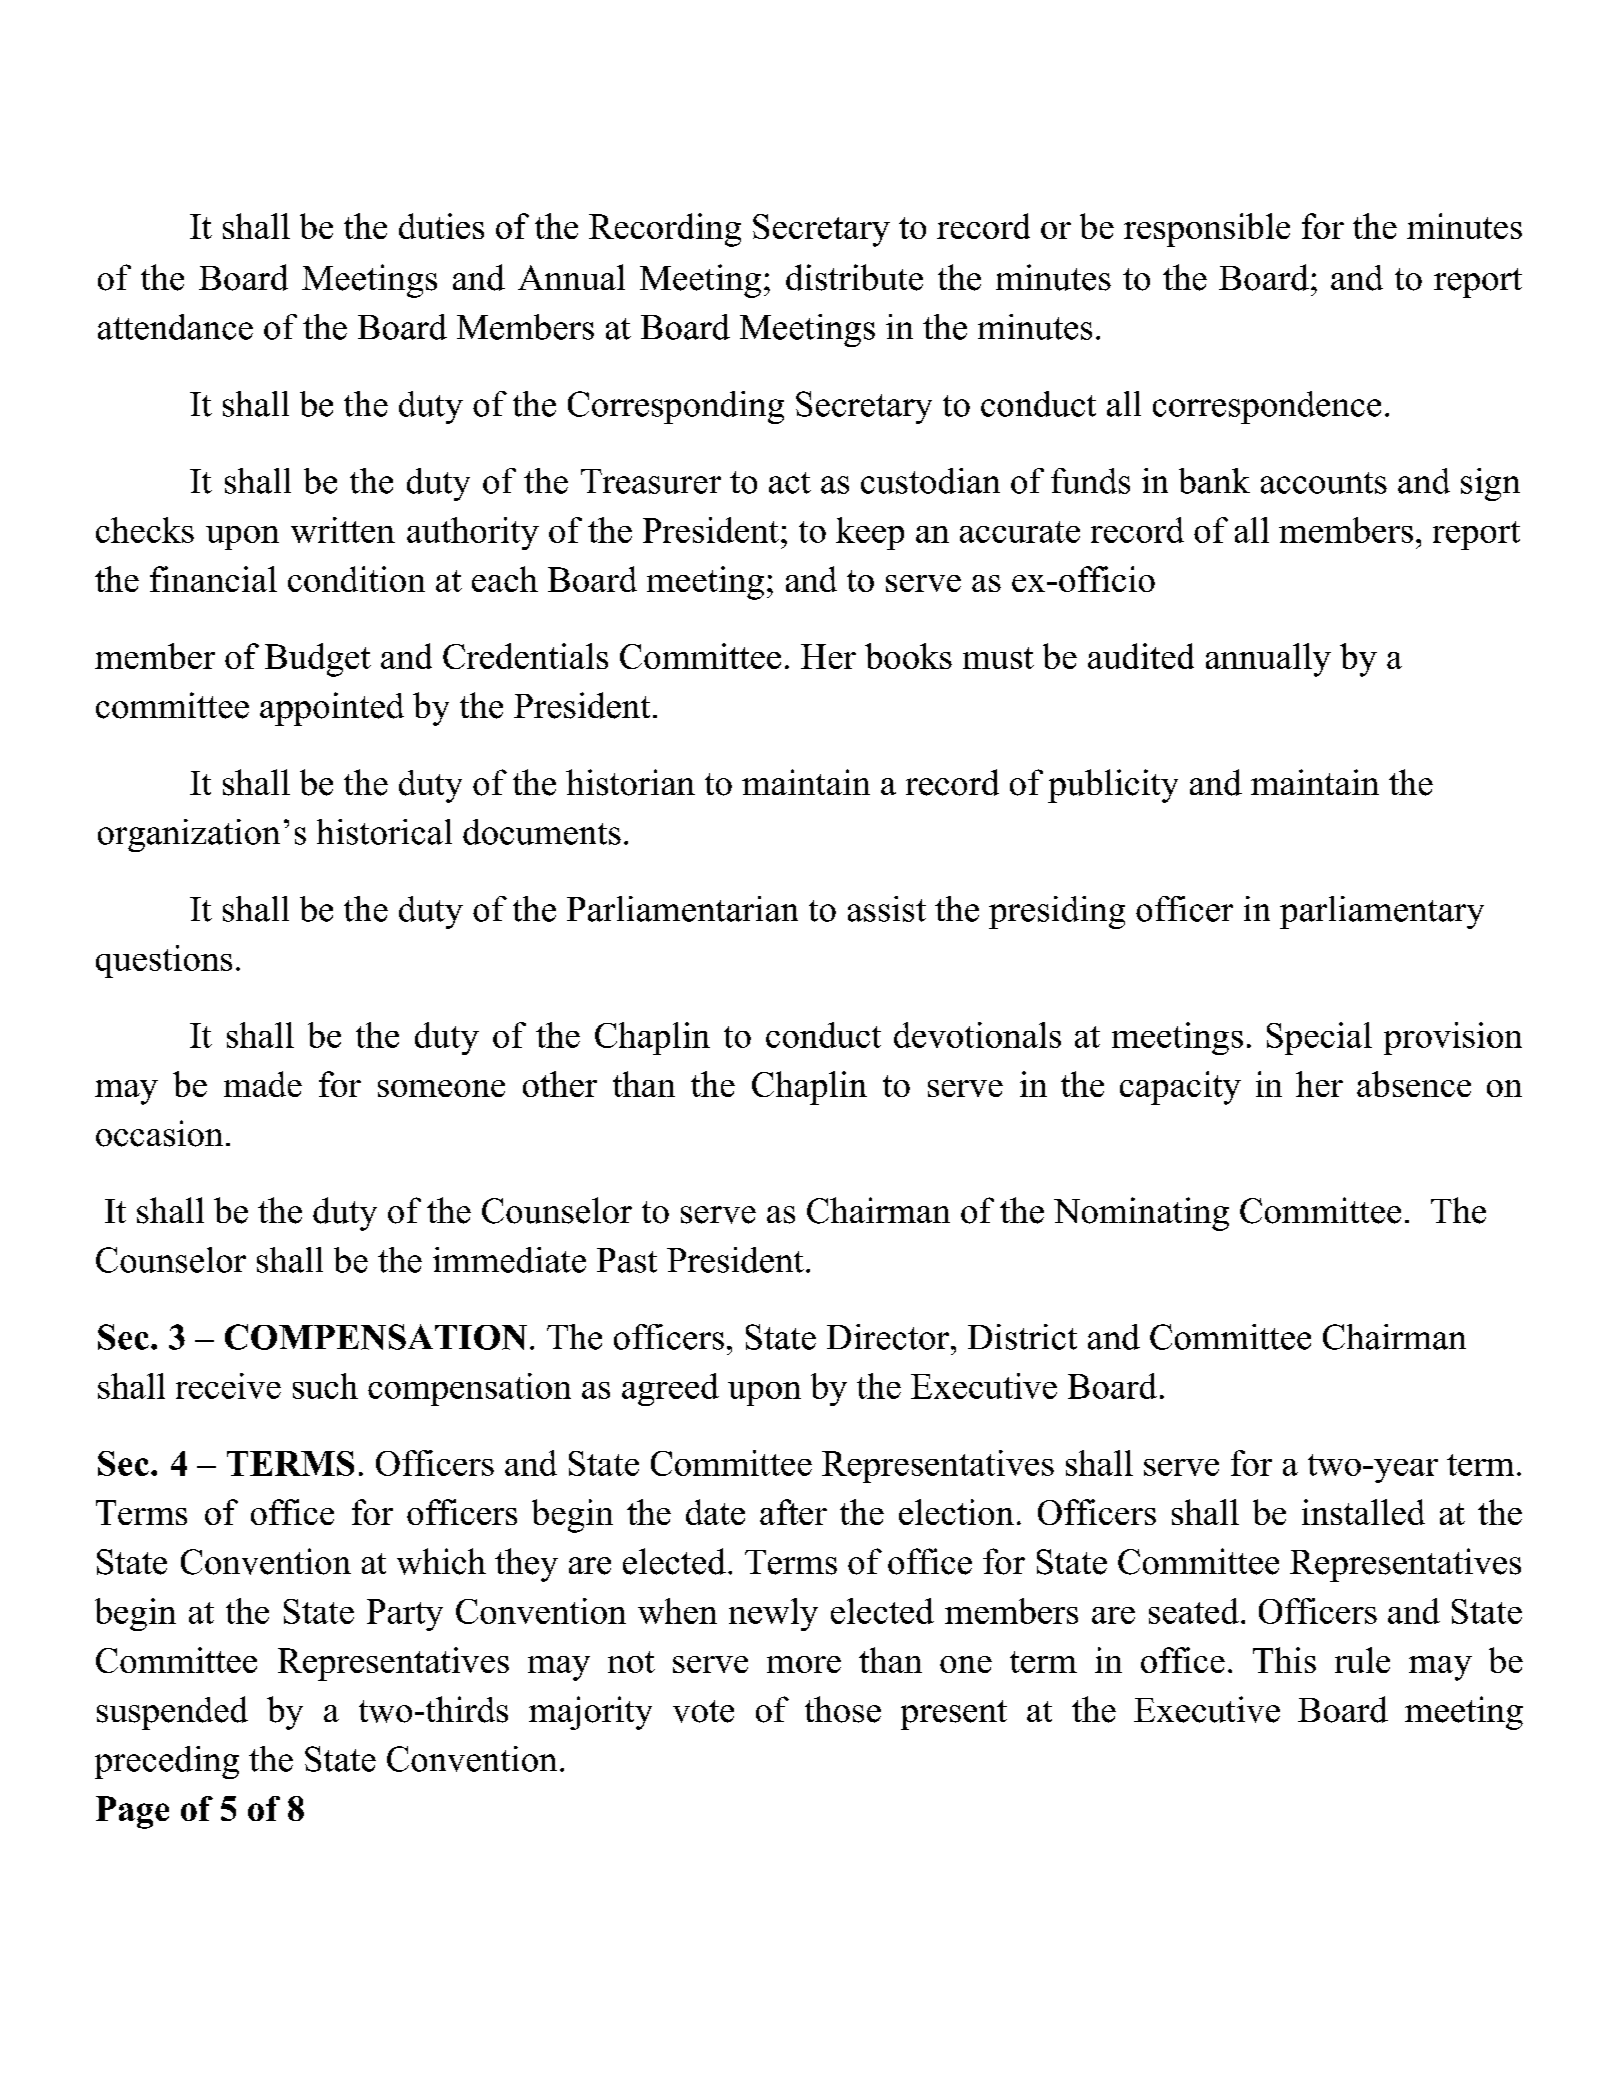 The height and width of the screenshot is (2083, 1609). I want to click on devotionals, so click(977, 1035).
